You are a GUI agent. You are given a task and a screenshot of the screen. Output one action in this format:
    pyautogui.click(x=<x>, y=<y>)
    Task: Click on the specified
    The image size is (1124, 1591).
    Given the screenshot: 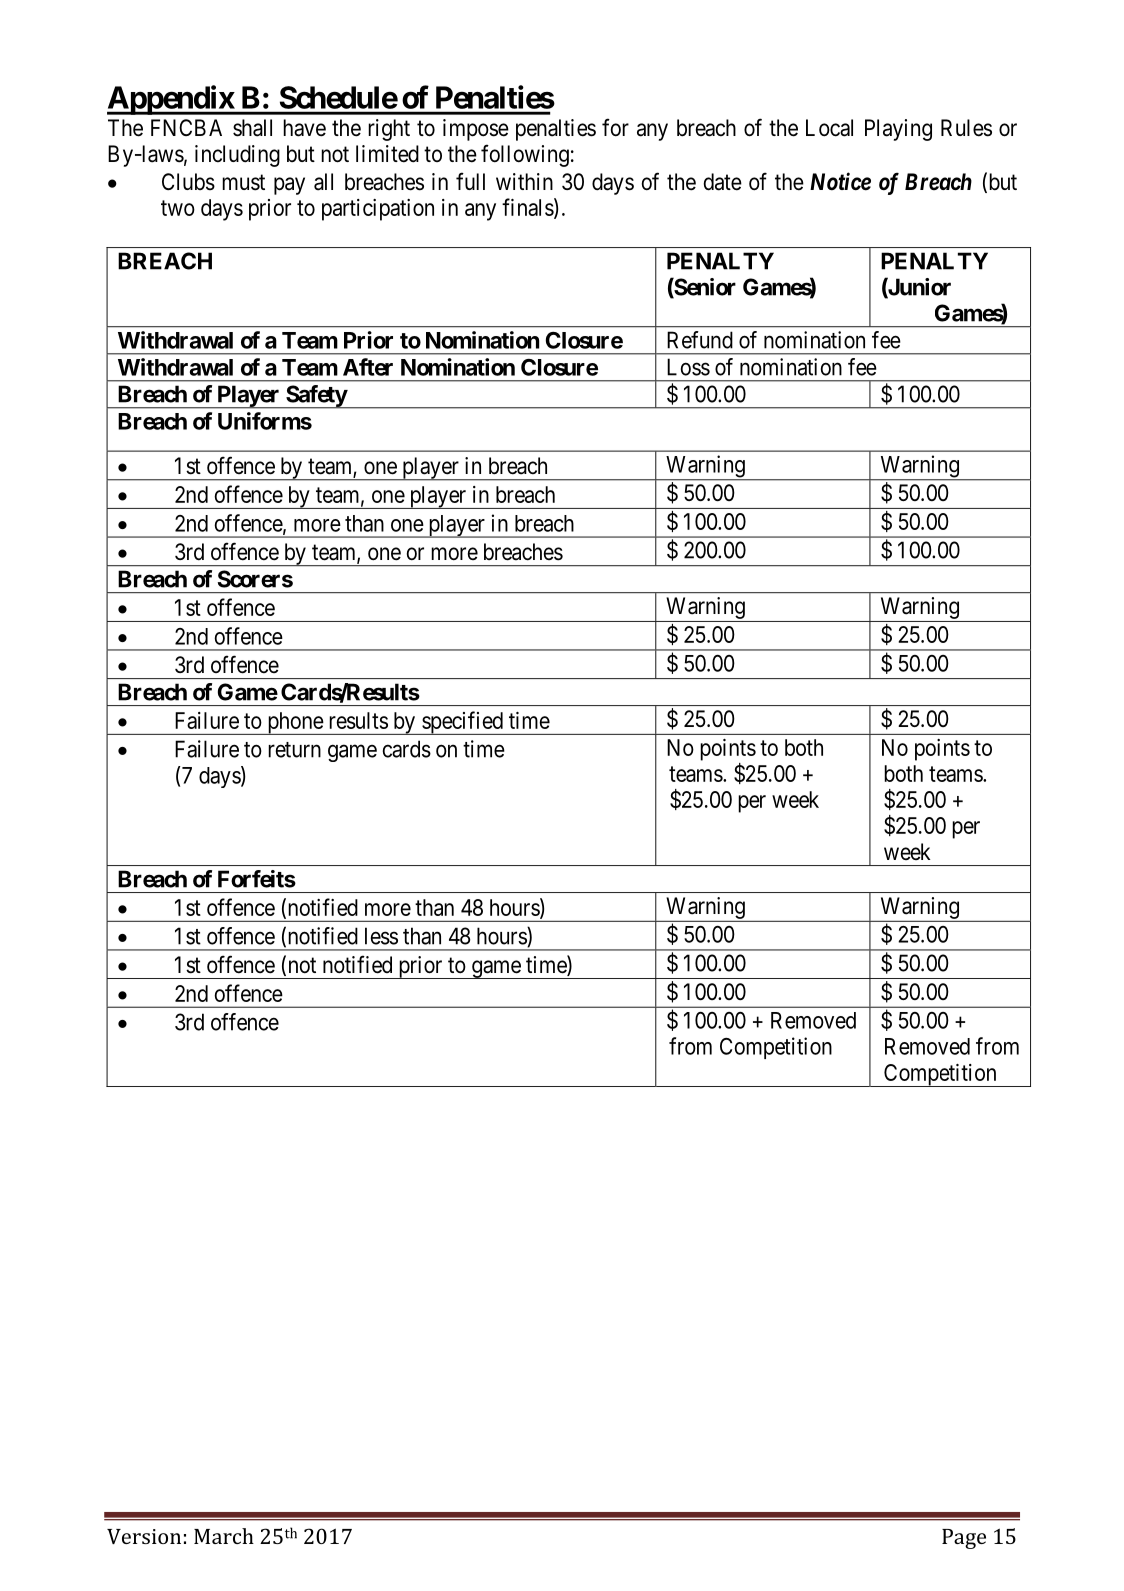 What is the action you would take?
    pyautogui.click(x=462, y=723)
